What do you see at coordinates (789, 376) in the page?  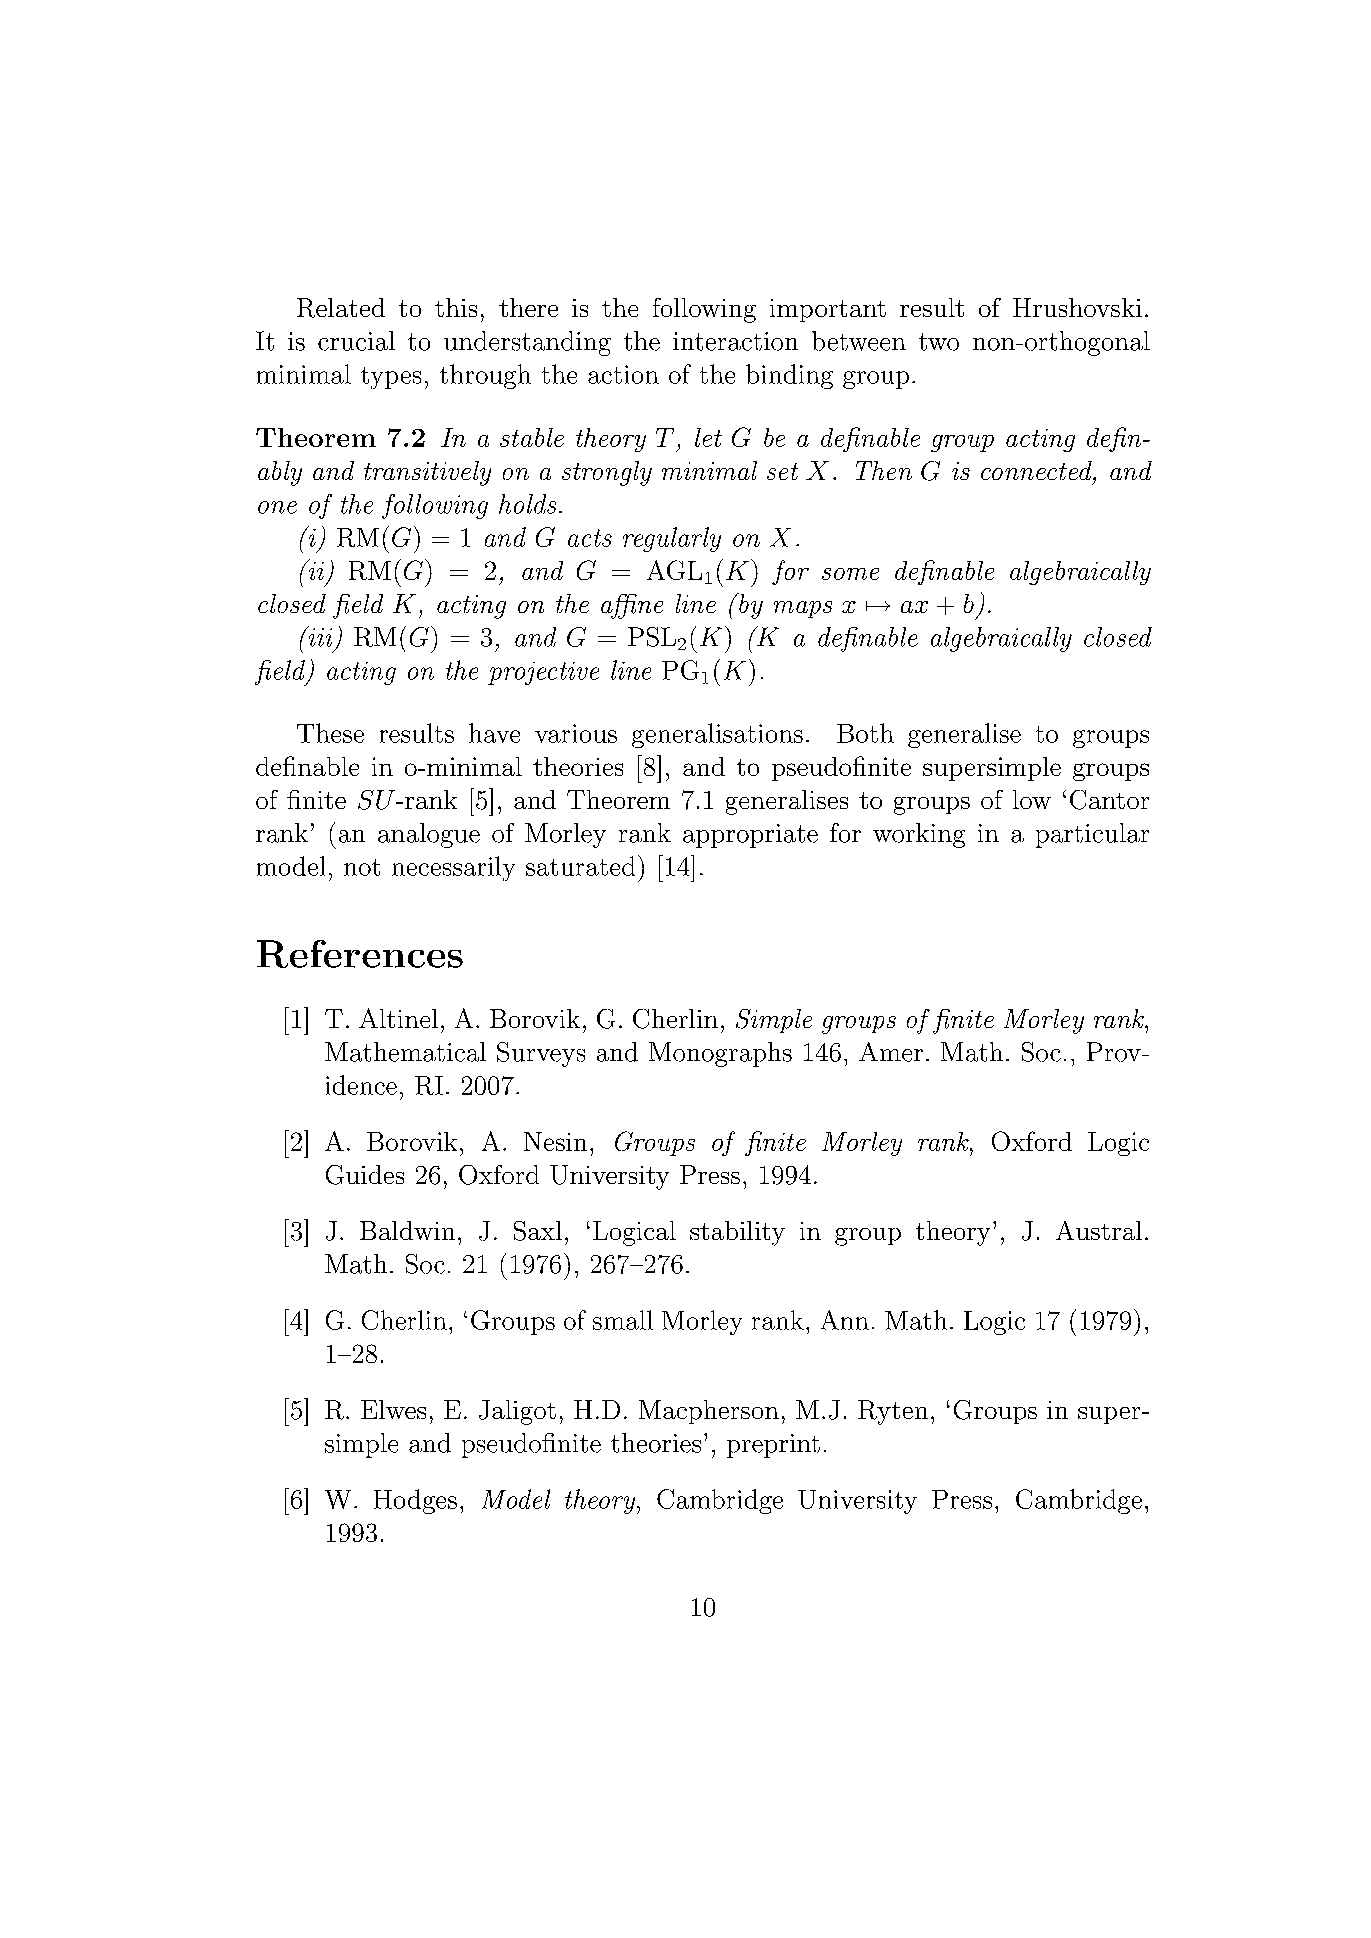 I see `binding` at bounding box center [789, 376].
